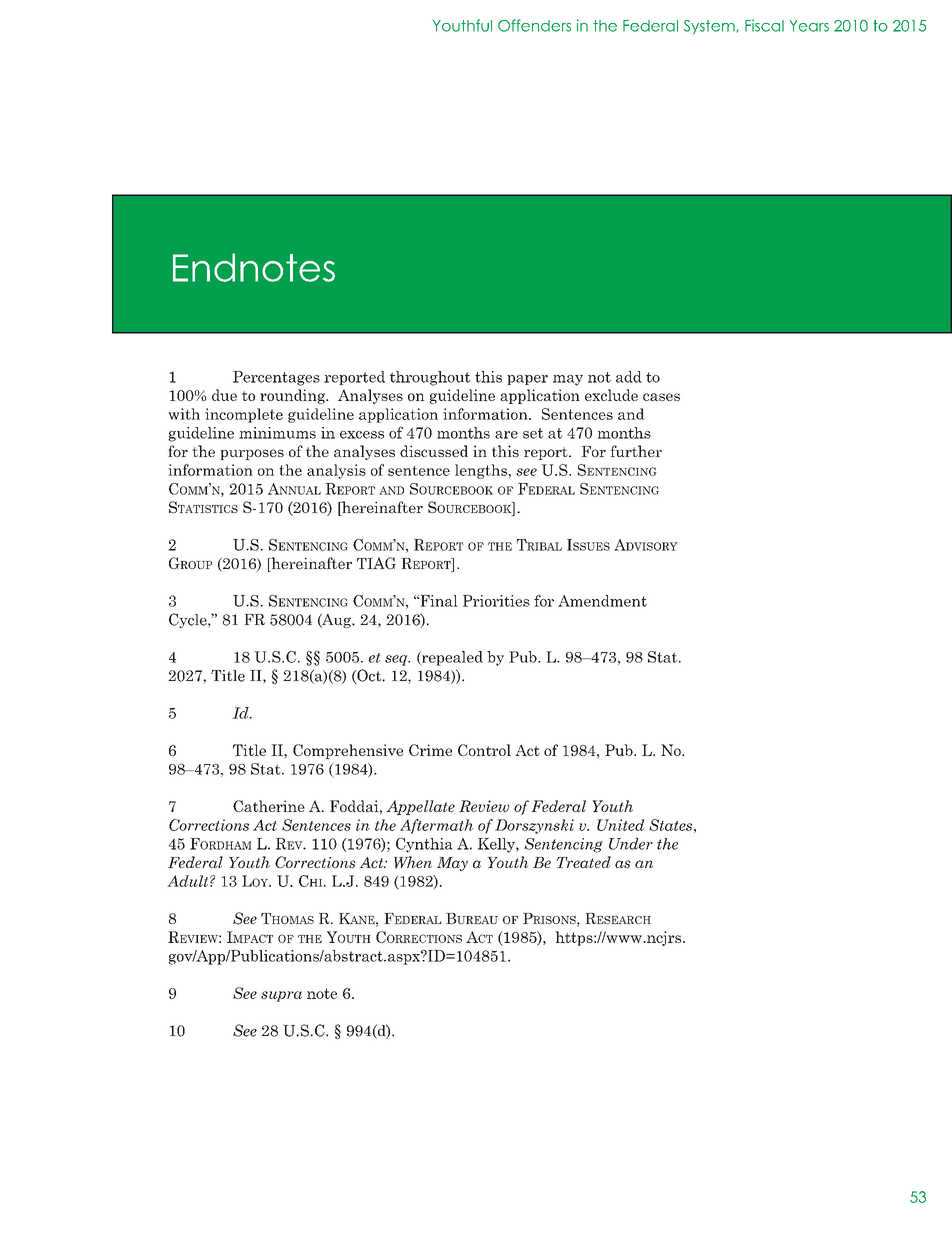 Image resolution: width=952 pixels, height=1233 pixels. What do you see at coordinates (764, 25) in the screenshot?
I see `Fiscal` at bounding box center [764, 25].
